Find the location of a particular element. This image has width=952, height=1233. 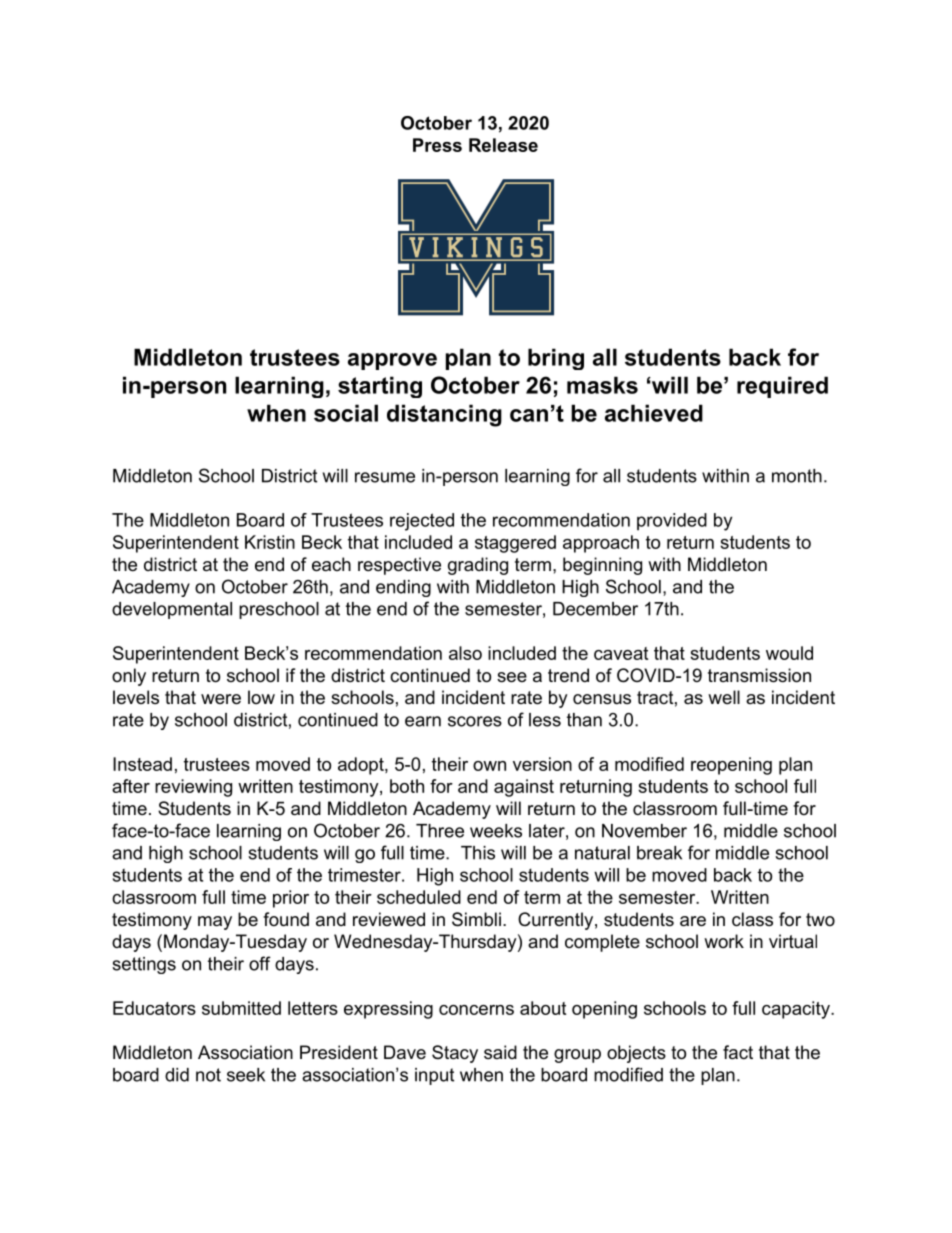

Stacy is located at coordinates (455, 1054).
